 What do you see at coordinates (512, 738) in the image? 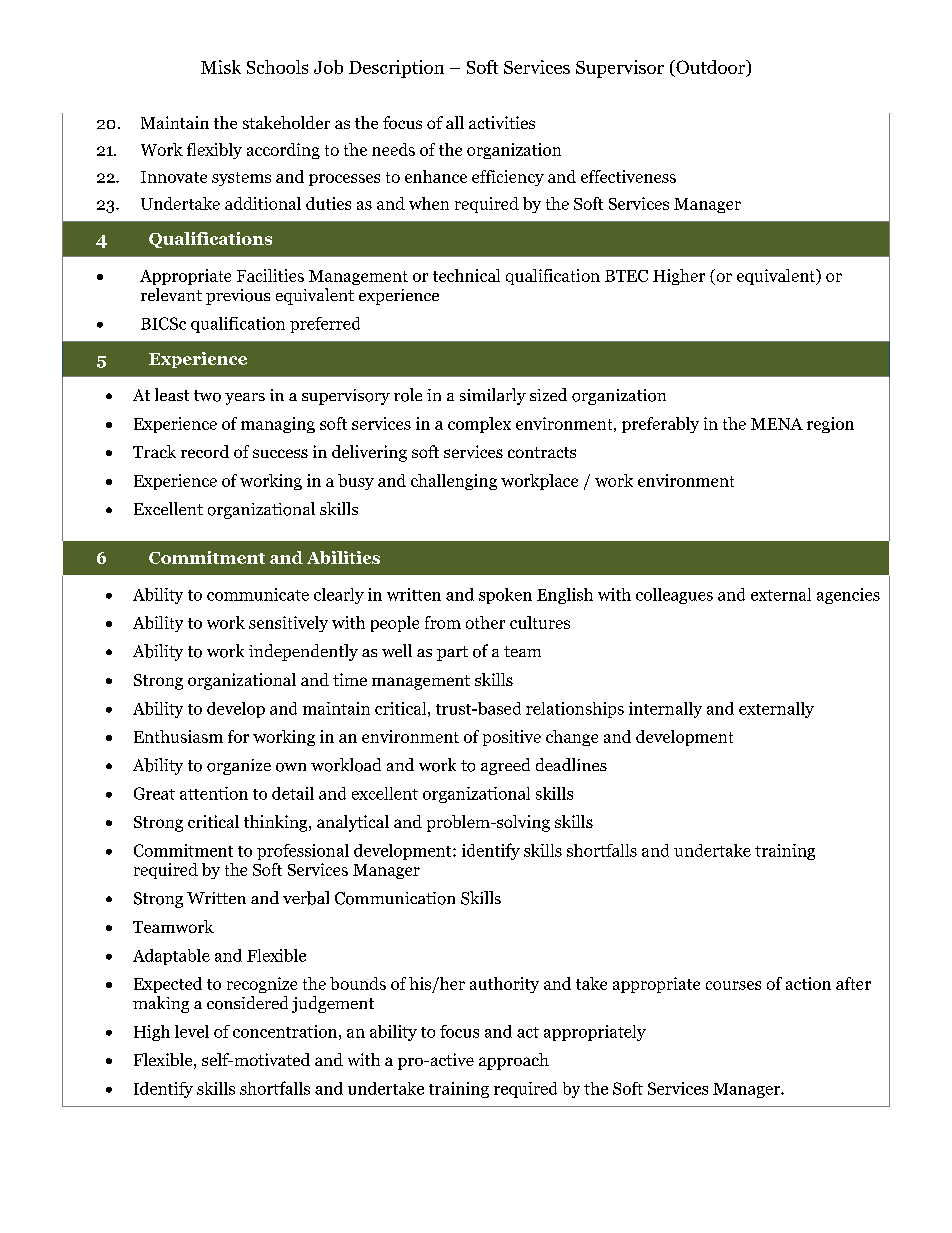
I see `positive` at bounding box center [512, 738].
